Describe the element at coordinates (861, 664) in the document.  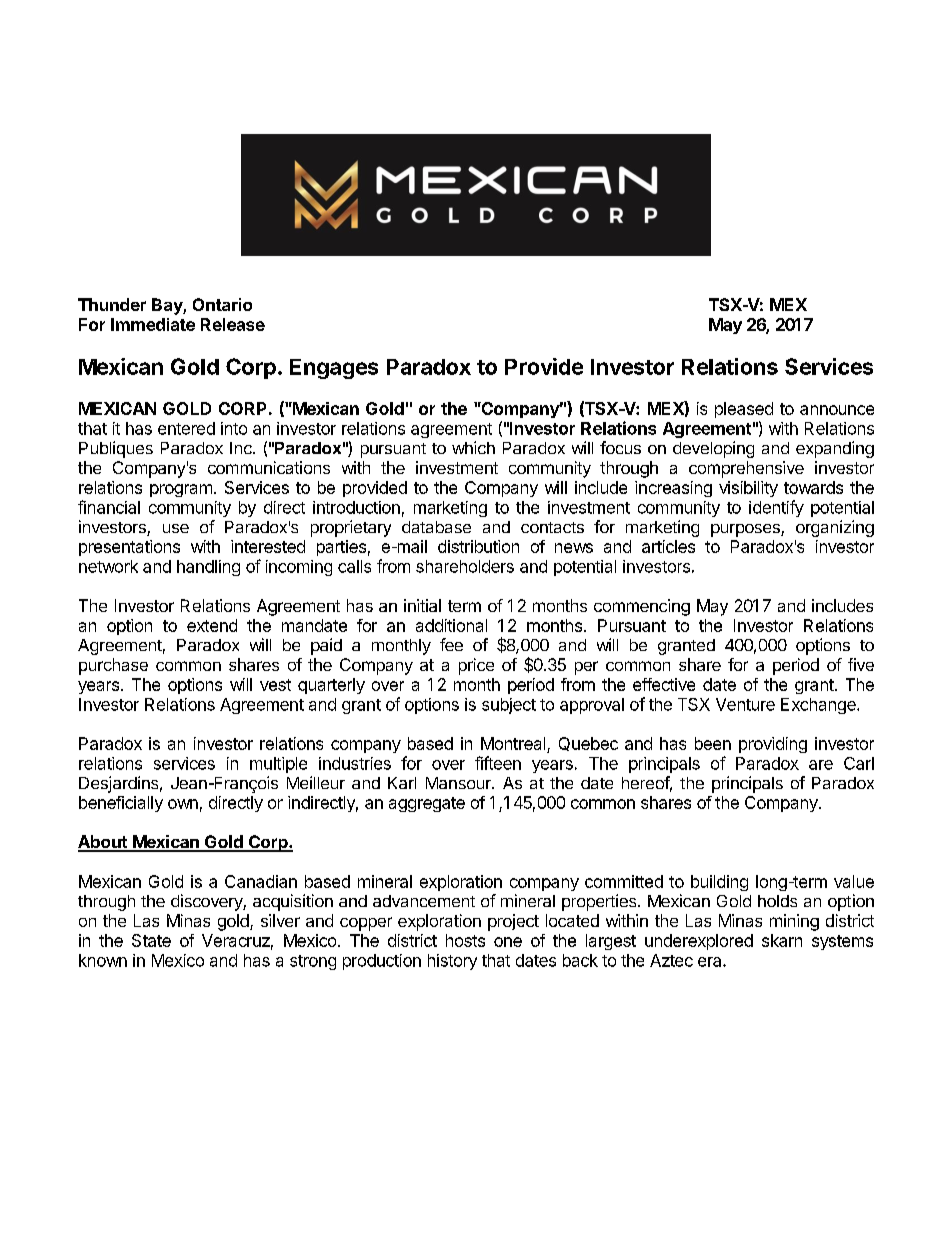
I see `five` at that location.
